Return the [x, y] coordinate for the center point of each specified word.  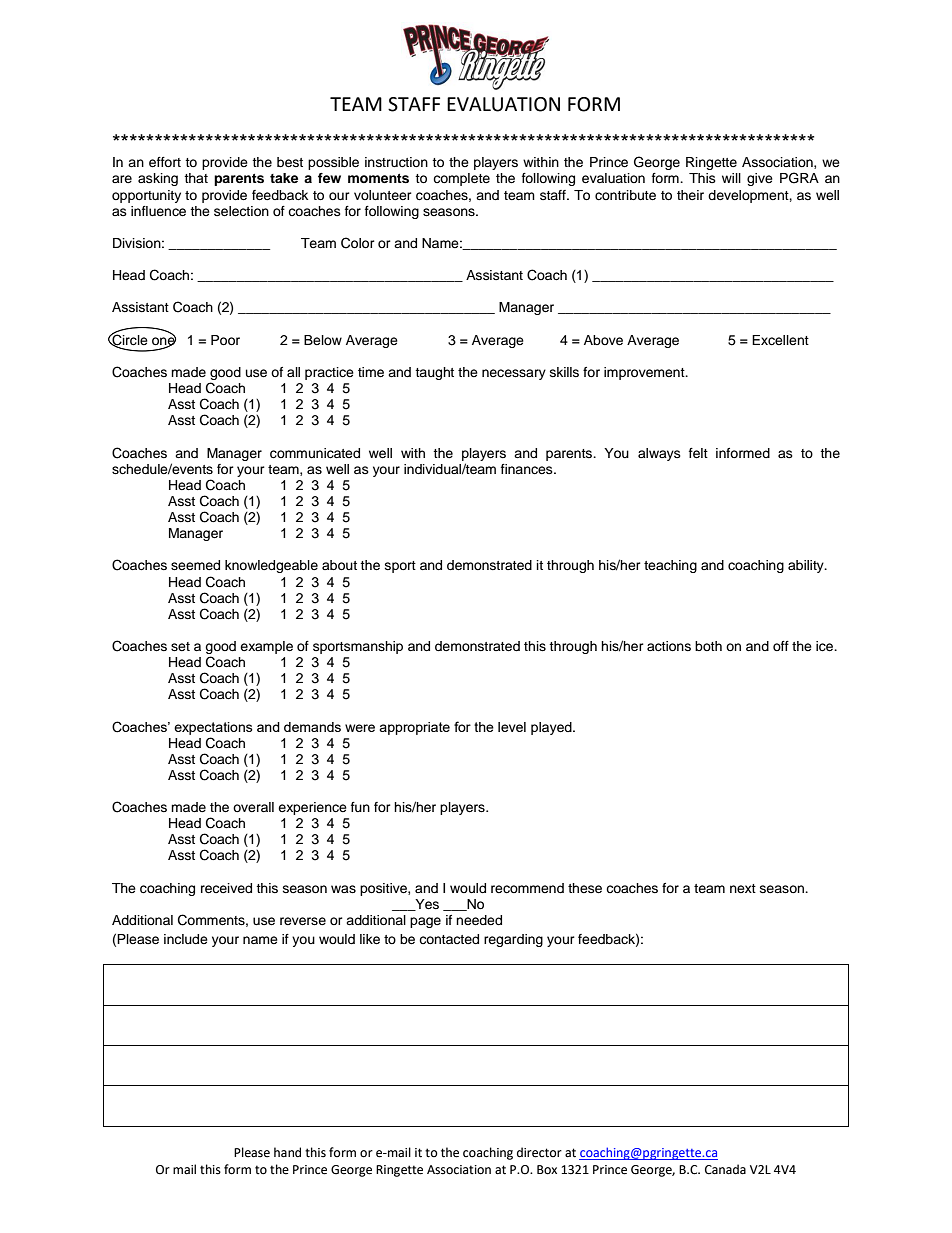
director [539, 1152]
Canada [725, 1169]
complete [461, 179]
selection [241, 211]
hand [287, 1152]
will [731, 178]
